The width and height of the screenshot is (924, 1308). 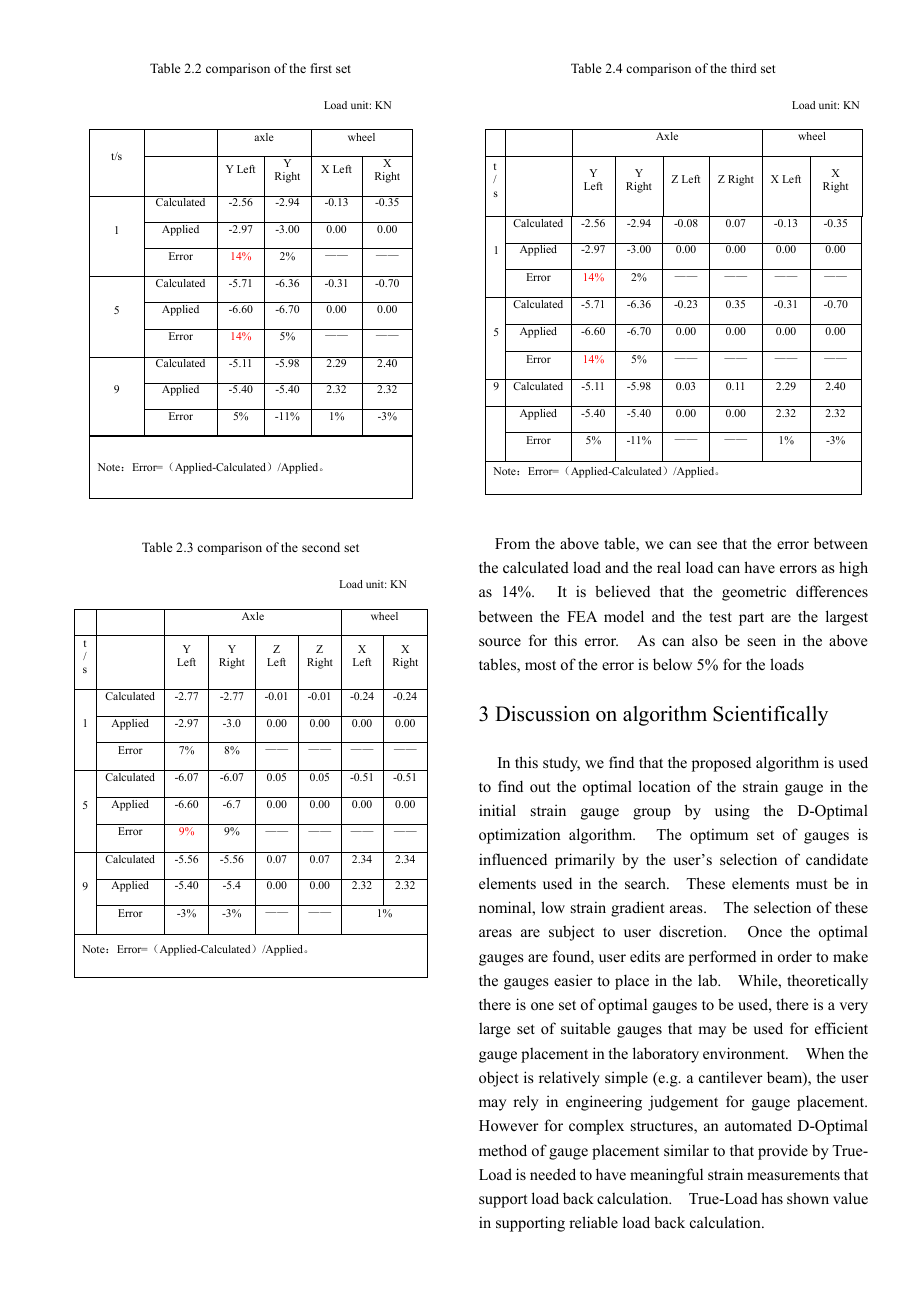 I want to click on seen, so click(x=762, y=642).
